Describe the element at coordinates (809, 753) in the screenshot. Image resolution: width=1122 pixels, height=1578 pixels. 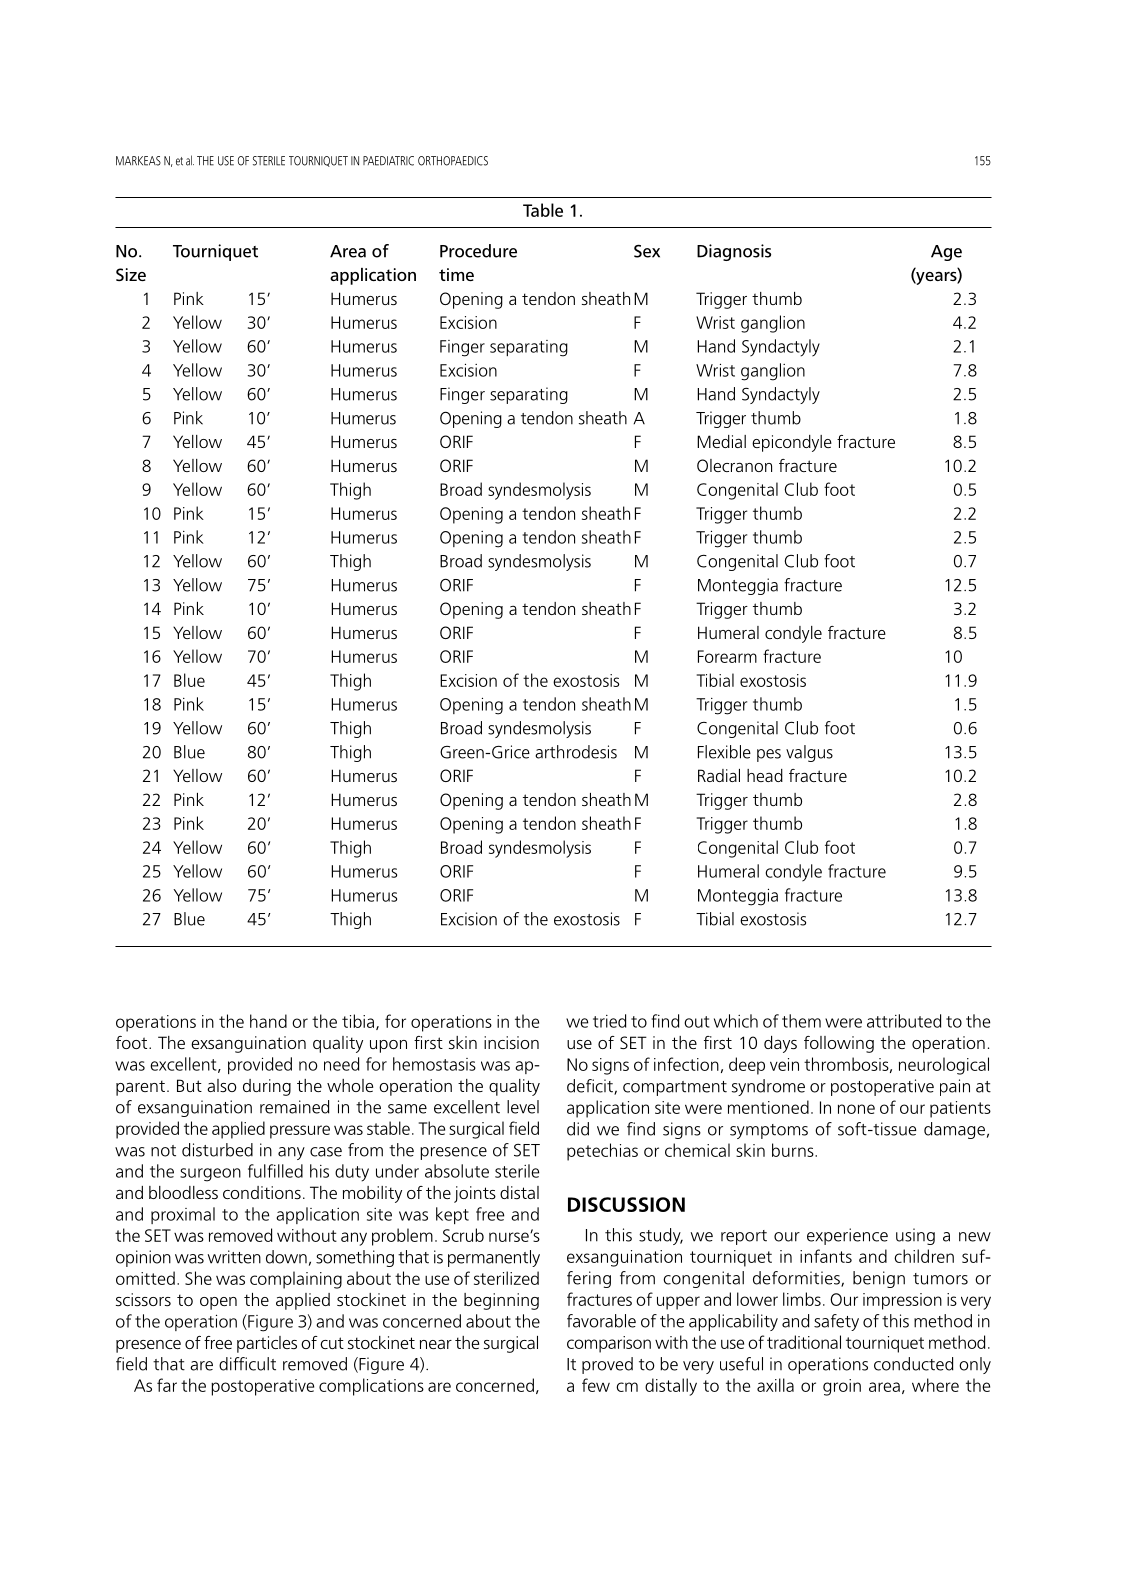
I see `valgus` at that location.
